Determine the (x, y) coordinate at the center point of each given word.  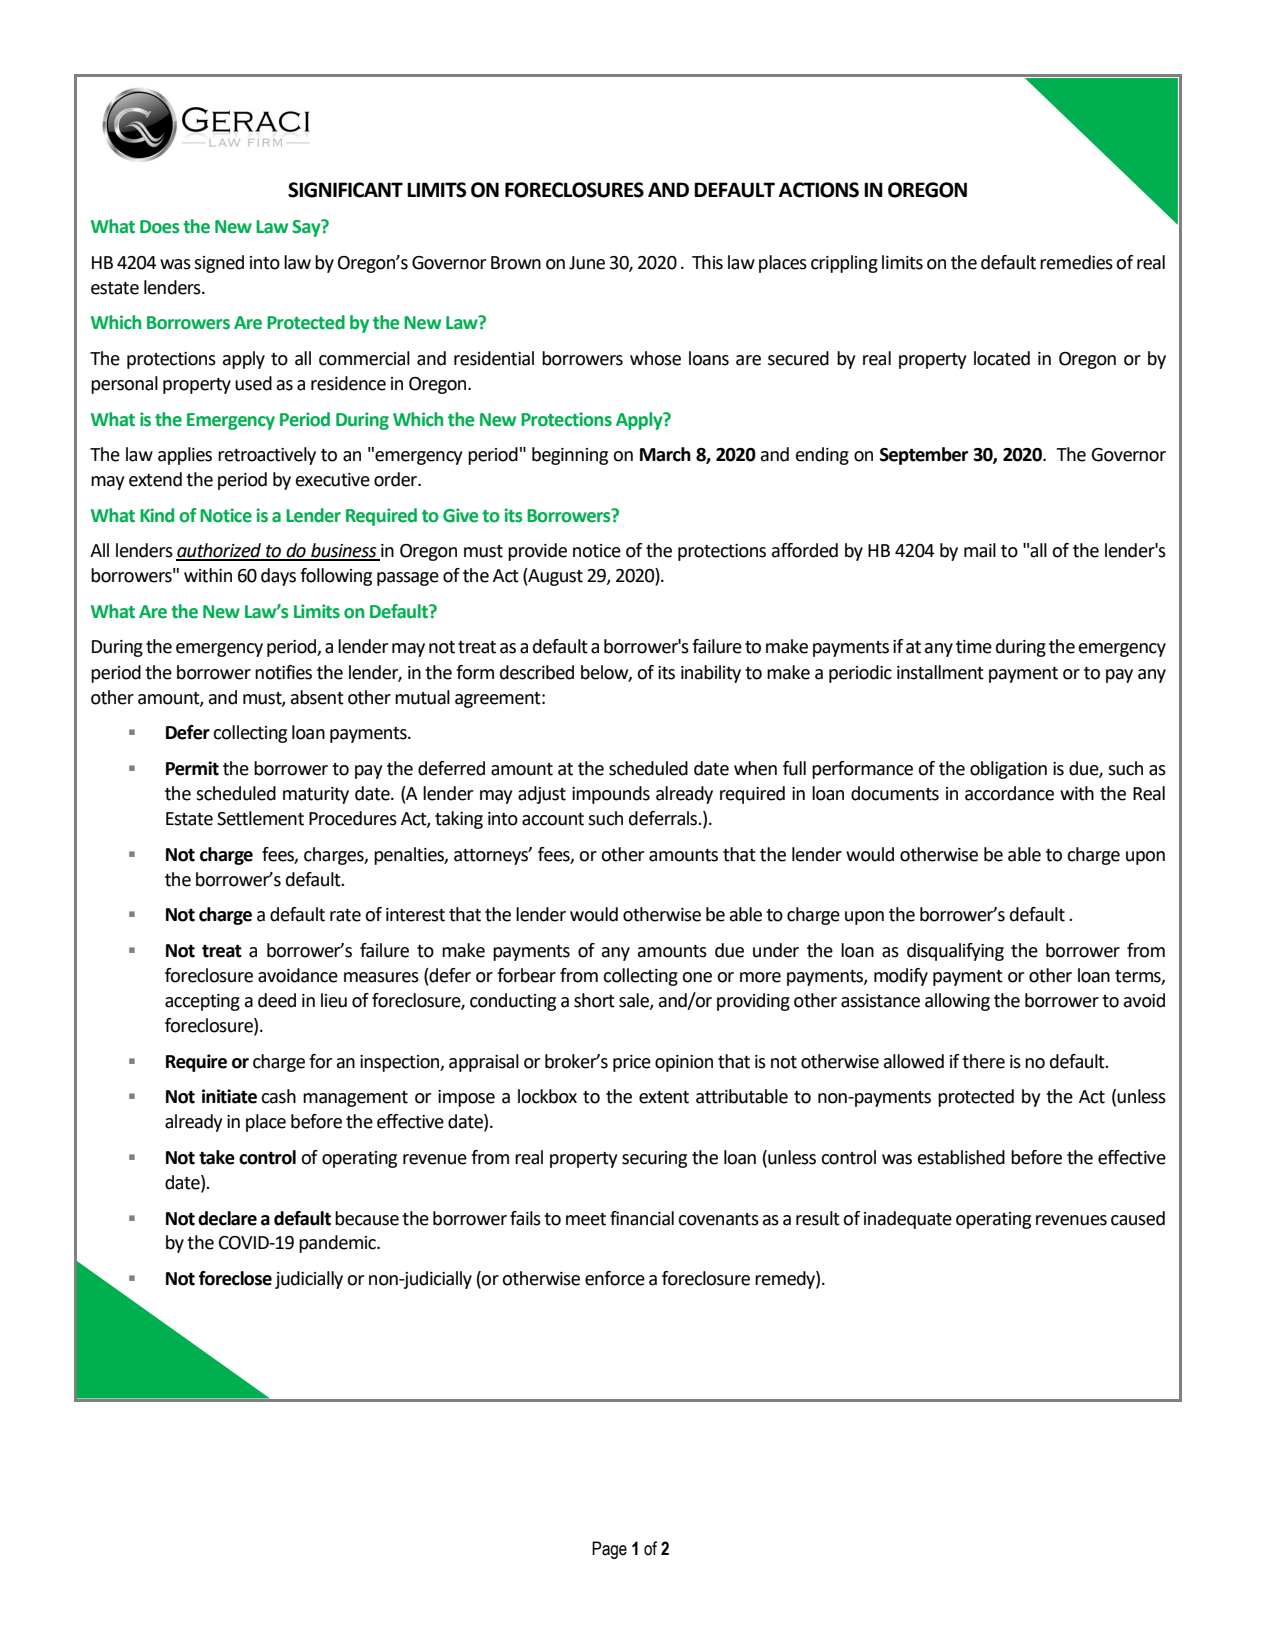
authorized (219, 551)
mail (980, 550)
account (553, 819)
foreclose (235, 1278)
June (587, 263)
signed (219, 264)
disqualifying (955, 952)
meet (586, 1219)
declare (227, 1218)
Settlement (260, 818)
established (961, 1157)
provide (537, 552)
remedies (1076, 262)
